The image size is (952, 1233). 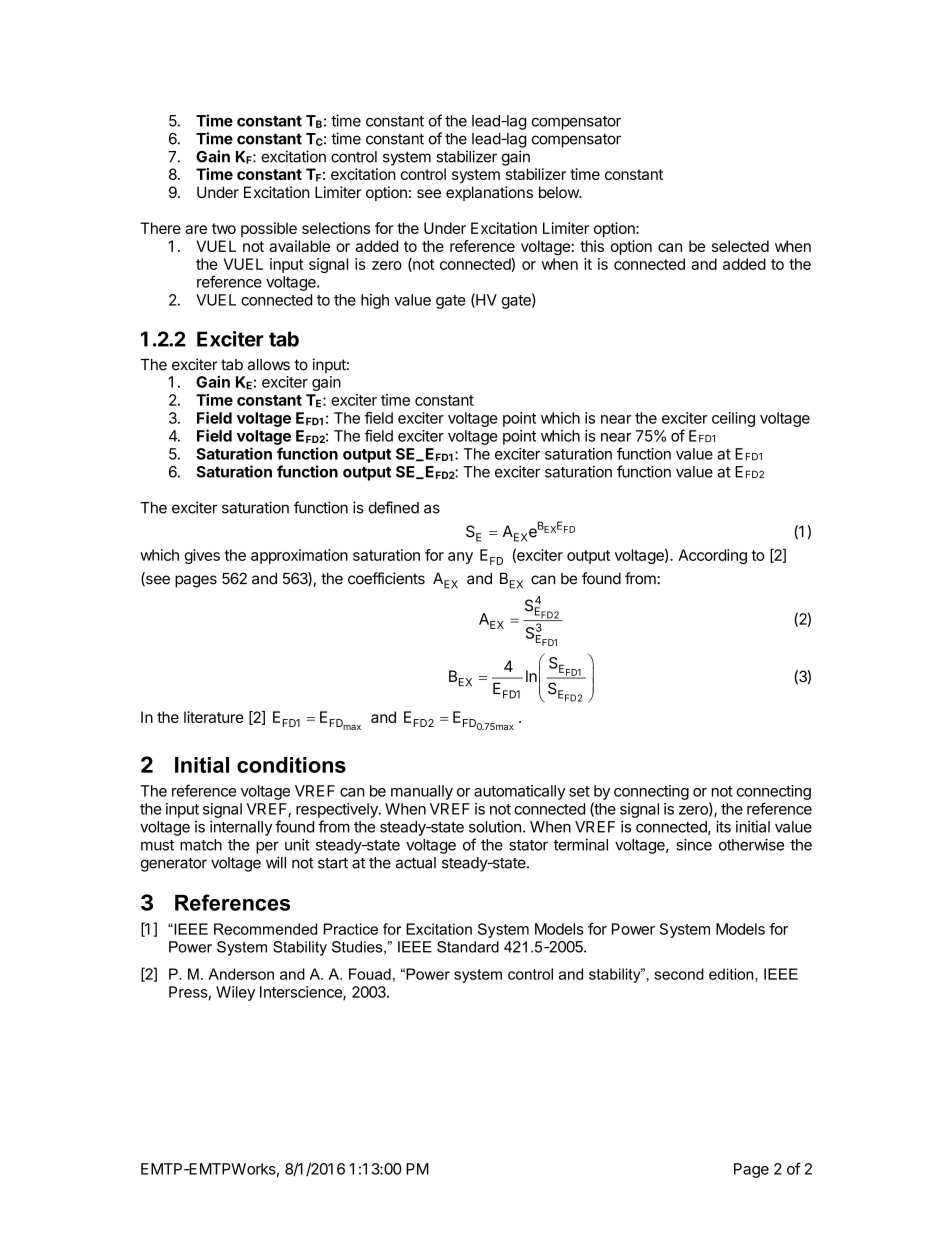 What do you see at coordinates (489, 193) in the document?
I see `explanations` at bounding box center [489, 193].
